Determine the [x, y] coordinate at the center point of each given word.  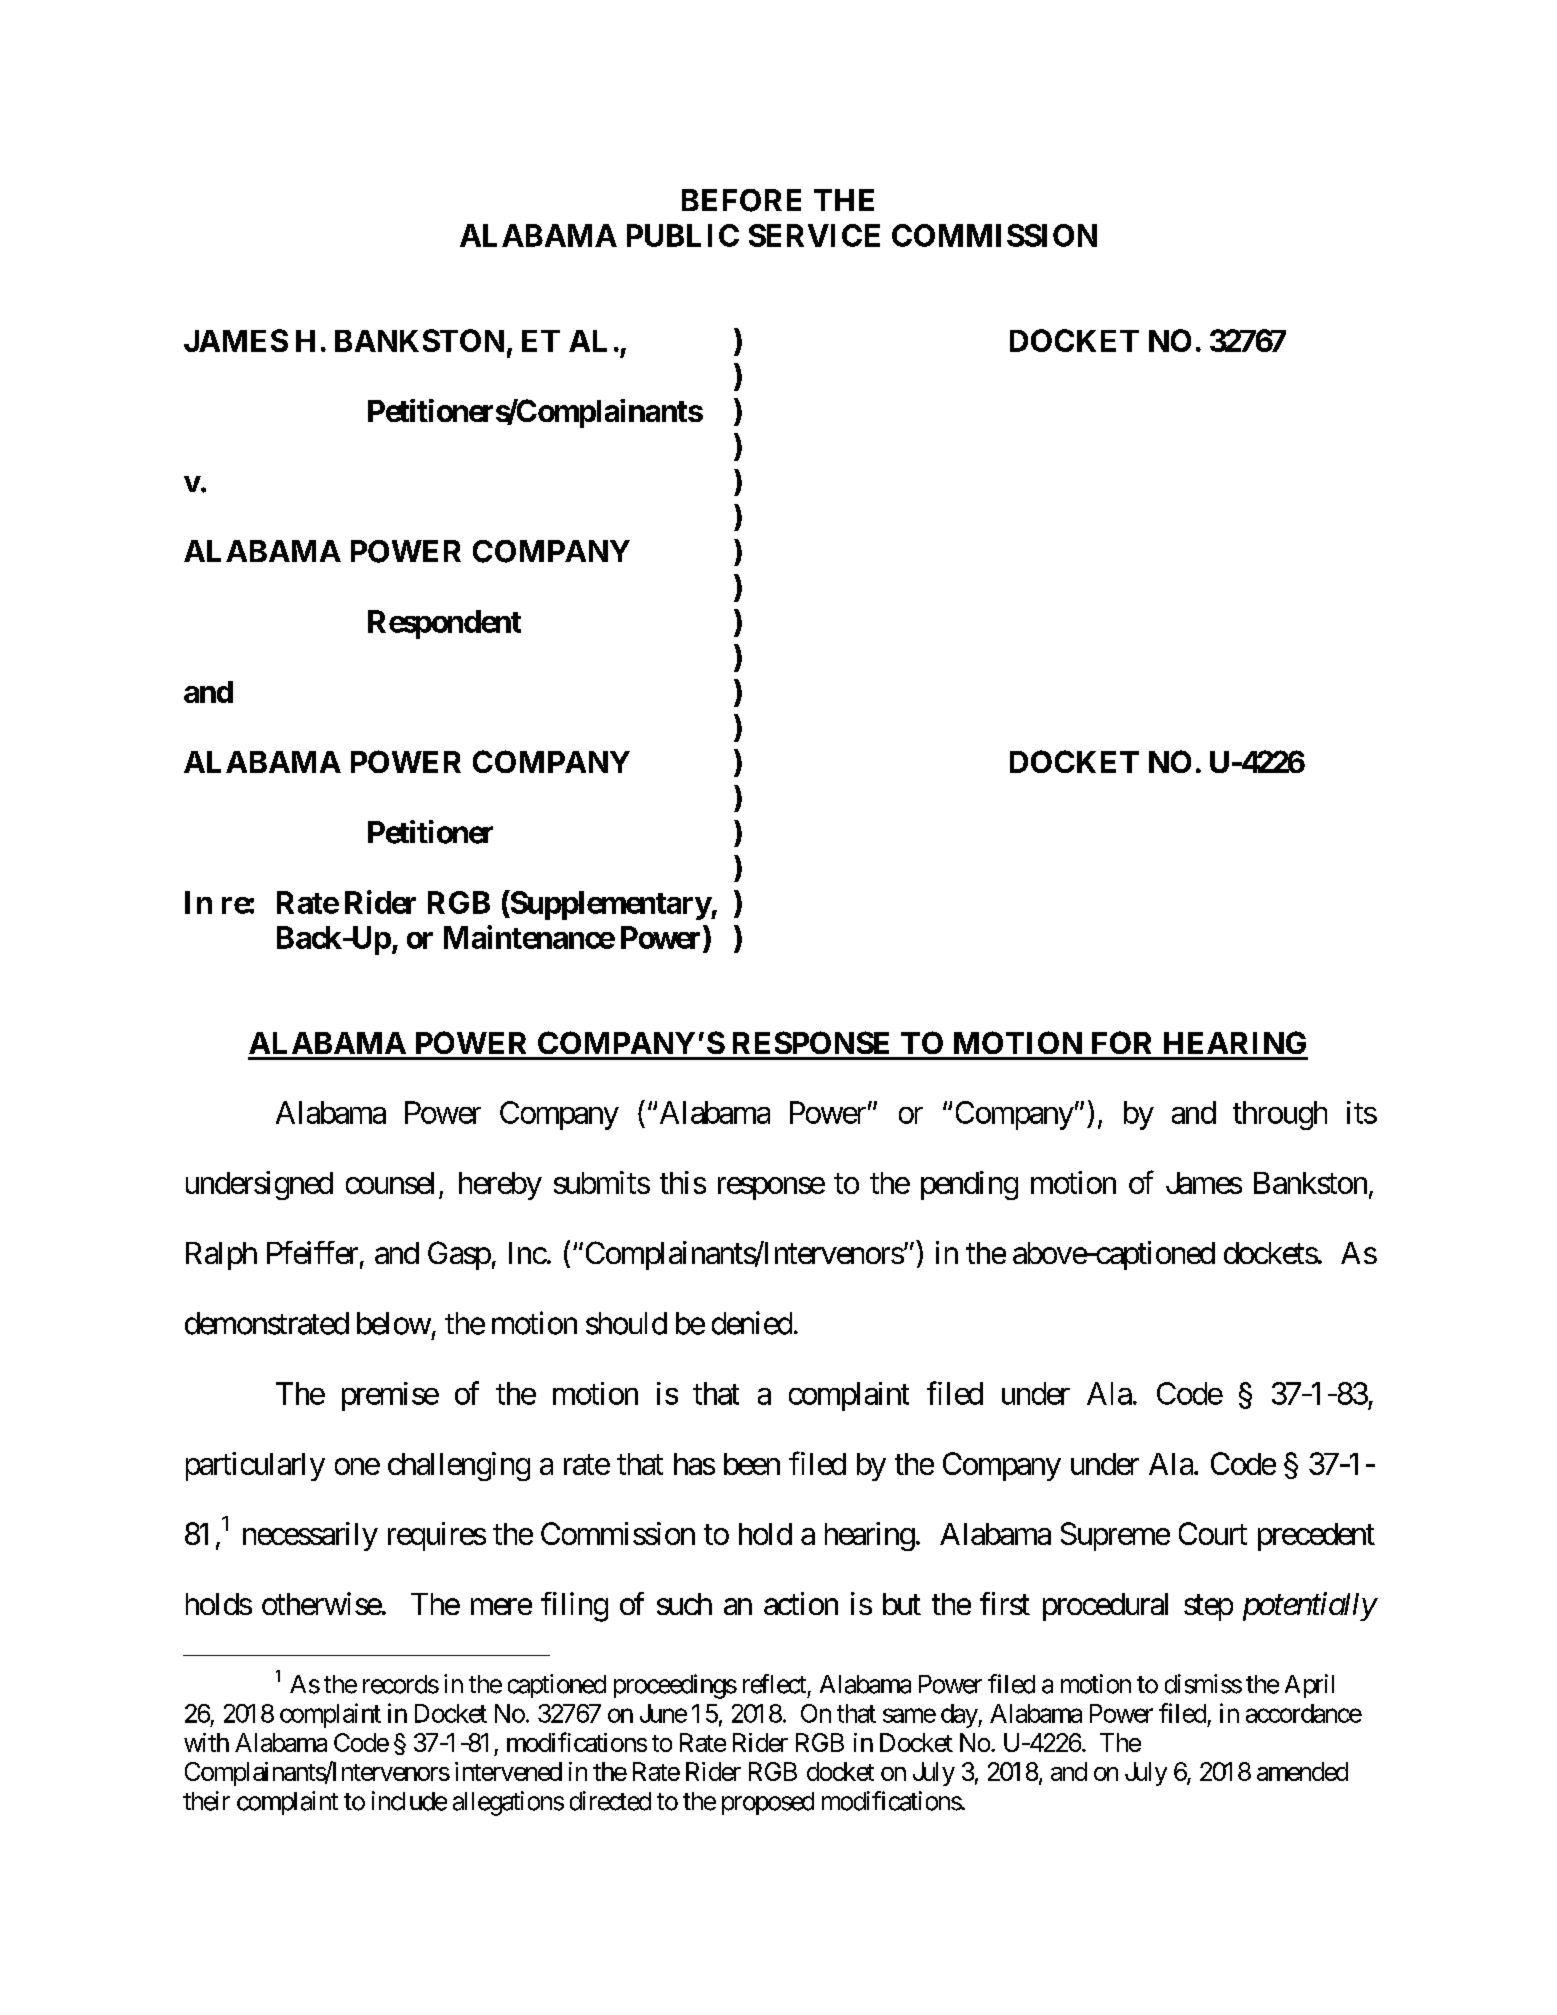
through [1280, 1115]
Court [1213, 1533]
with [206, 1742]
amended [1302, 1771]
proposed [768, 1803]
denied [752, 1323]
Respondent [444, 624]
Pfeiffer [312, 1252]
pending [969, 1185]
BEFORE [741, 200]
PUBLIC [683, 235]
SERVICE [814, 235]
